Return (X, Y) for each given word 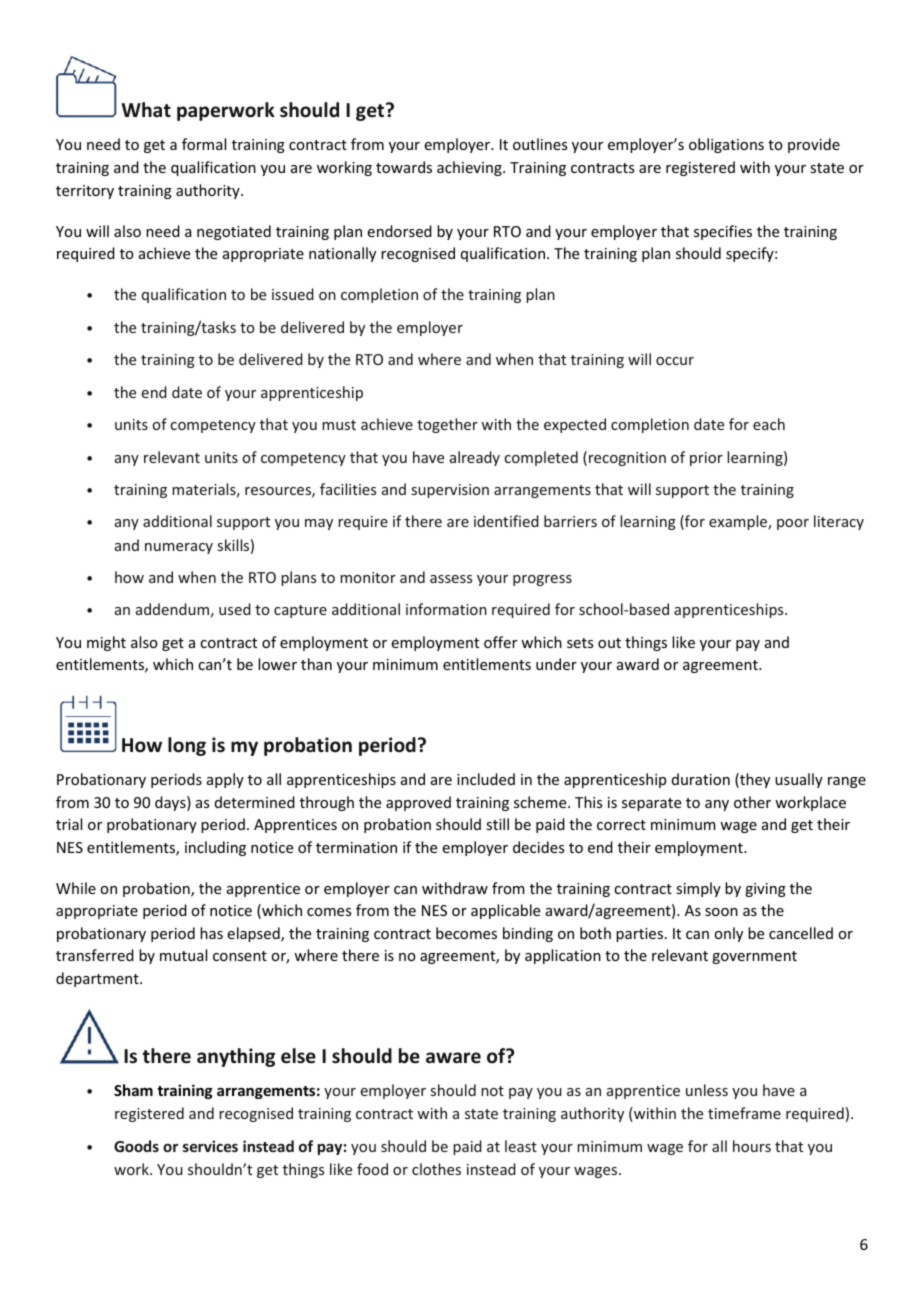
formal (204, 144)
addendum (172, 609)
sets (580, 643)
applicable (505, 911)
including (215, 848)
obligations (726, 145)
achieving (470, 168)
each (769, 424)
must (339, 425)
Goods (136, 1146)
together (447, 425)
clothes (436, 1169)
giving (765, 890)
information (446, 609)
